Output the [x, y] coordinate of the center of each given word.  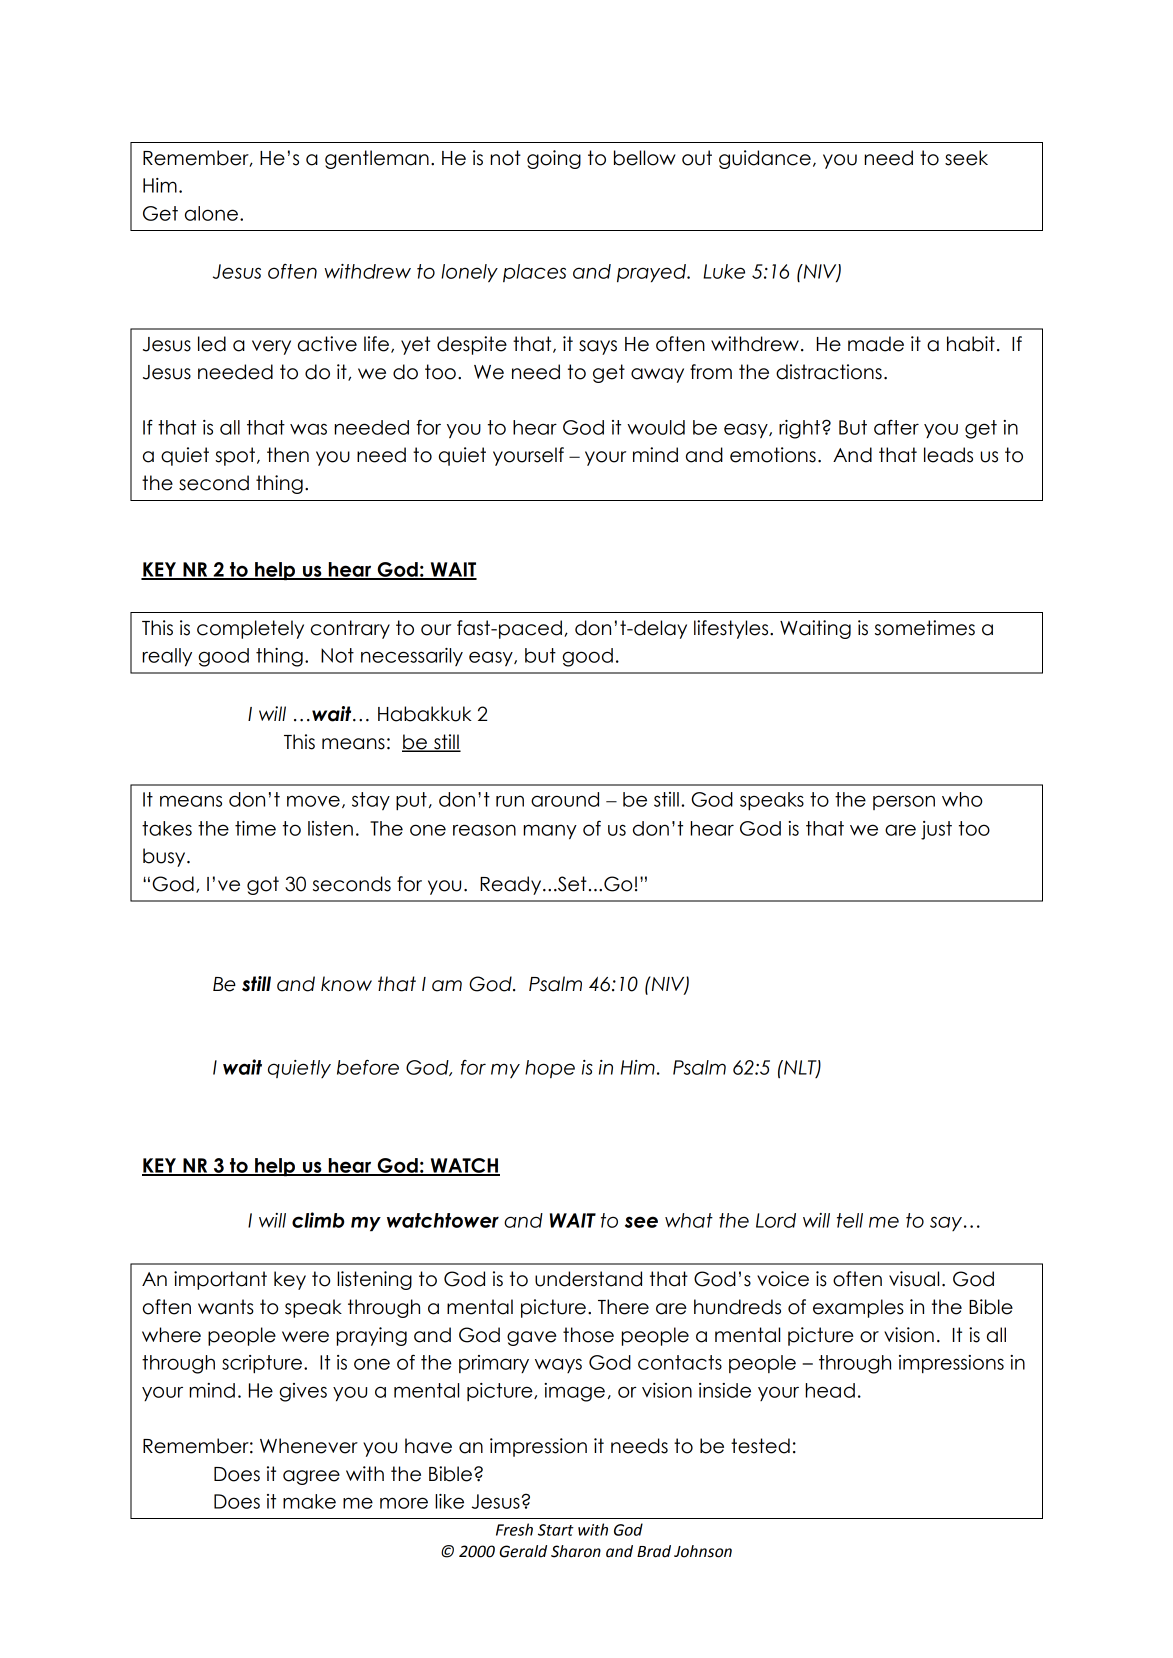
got [263, 885]
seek [966, 158]
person [904, 802]
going [554, 159]
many [550, 832]
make [309, 1501]
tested [760, 1446]
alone [211, 213]
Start [556, 1530]
